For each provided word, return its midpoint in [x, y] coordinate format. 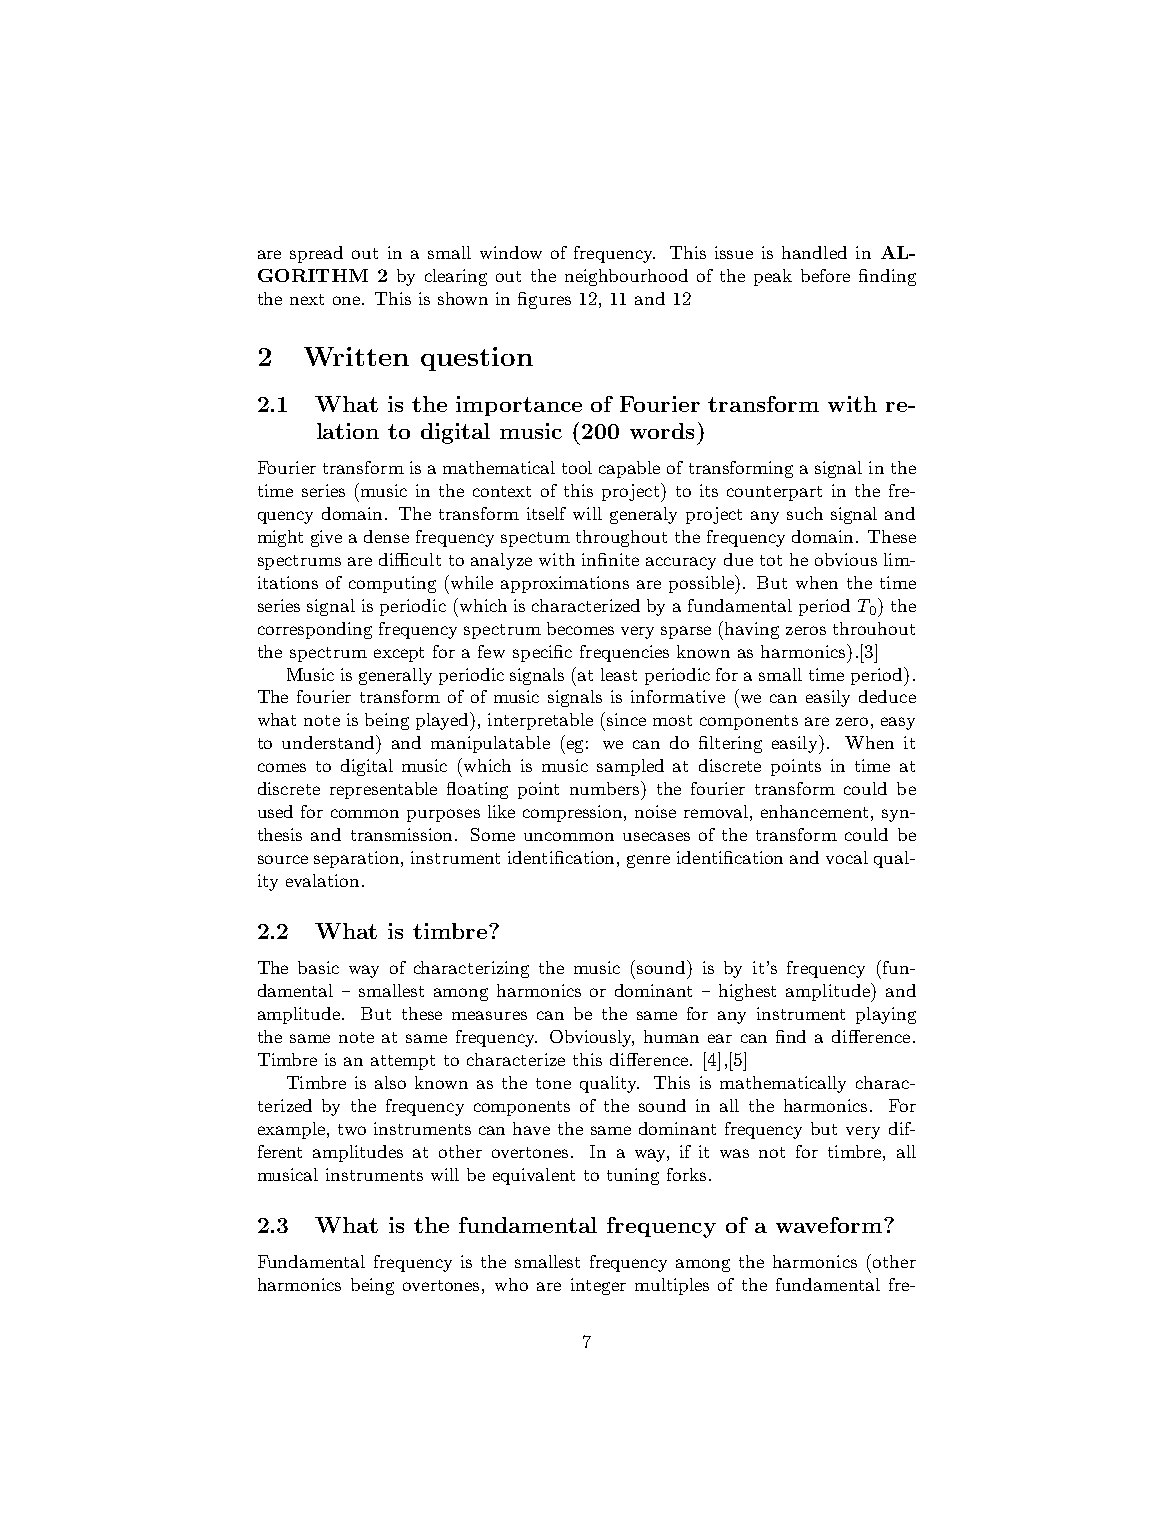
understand [330, 742]
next [307, 299]
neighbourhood [626, 277]
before [825, 275]
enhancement [814, 811]
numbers [606, 788]
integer [598, 1286]
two [352, 1129]
